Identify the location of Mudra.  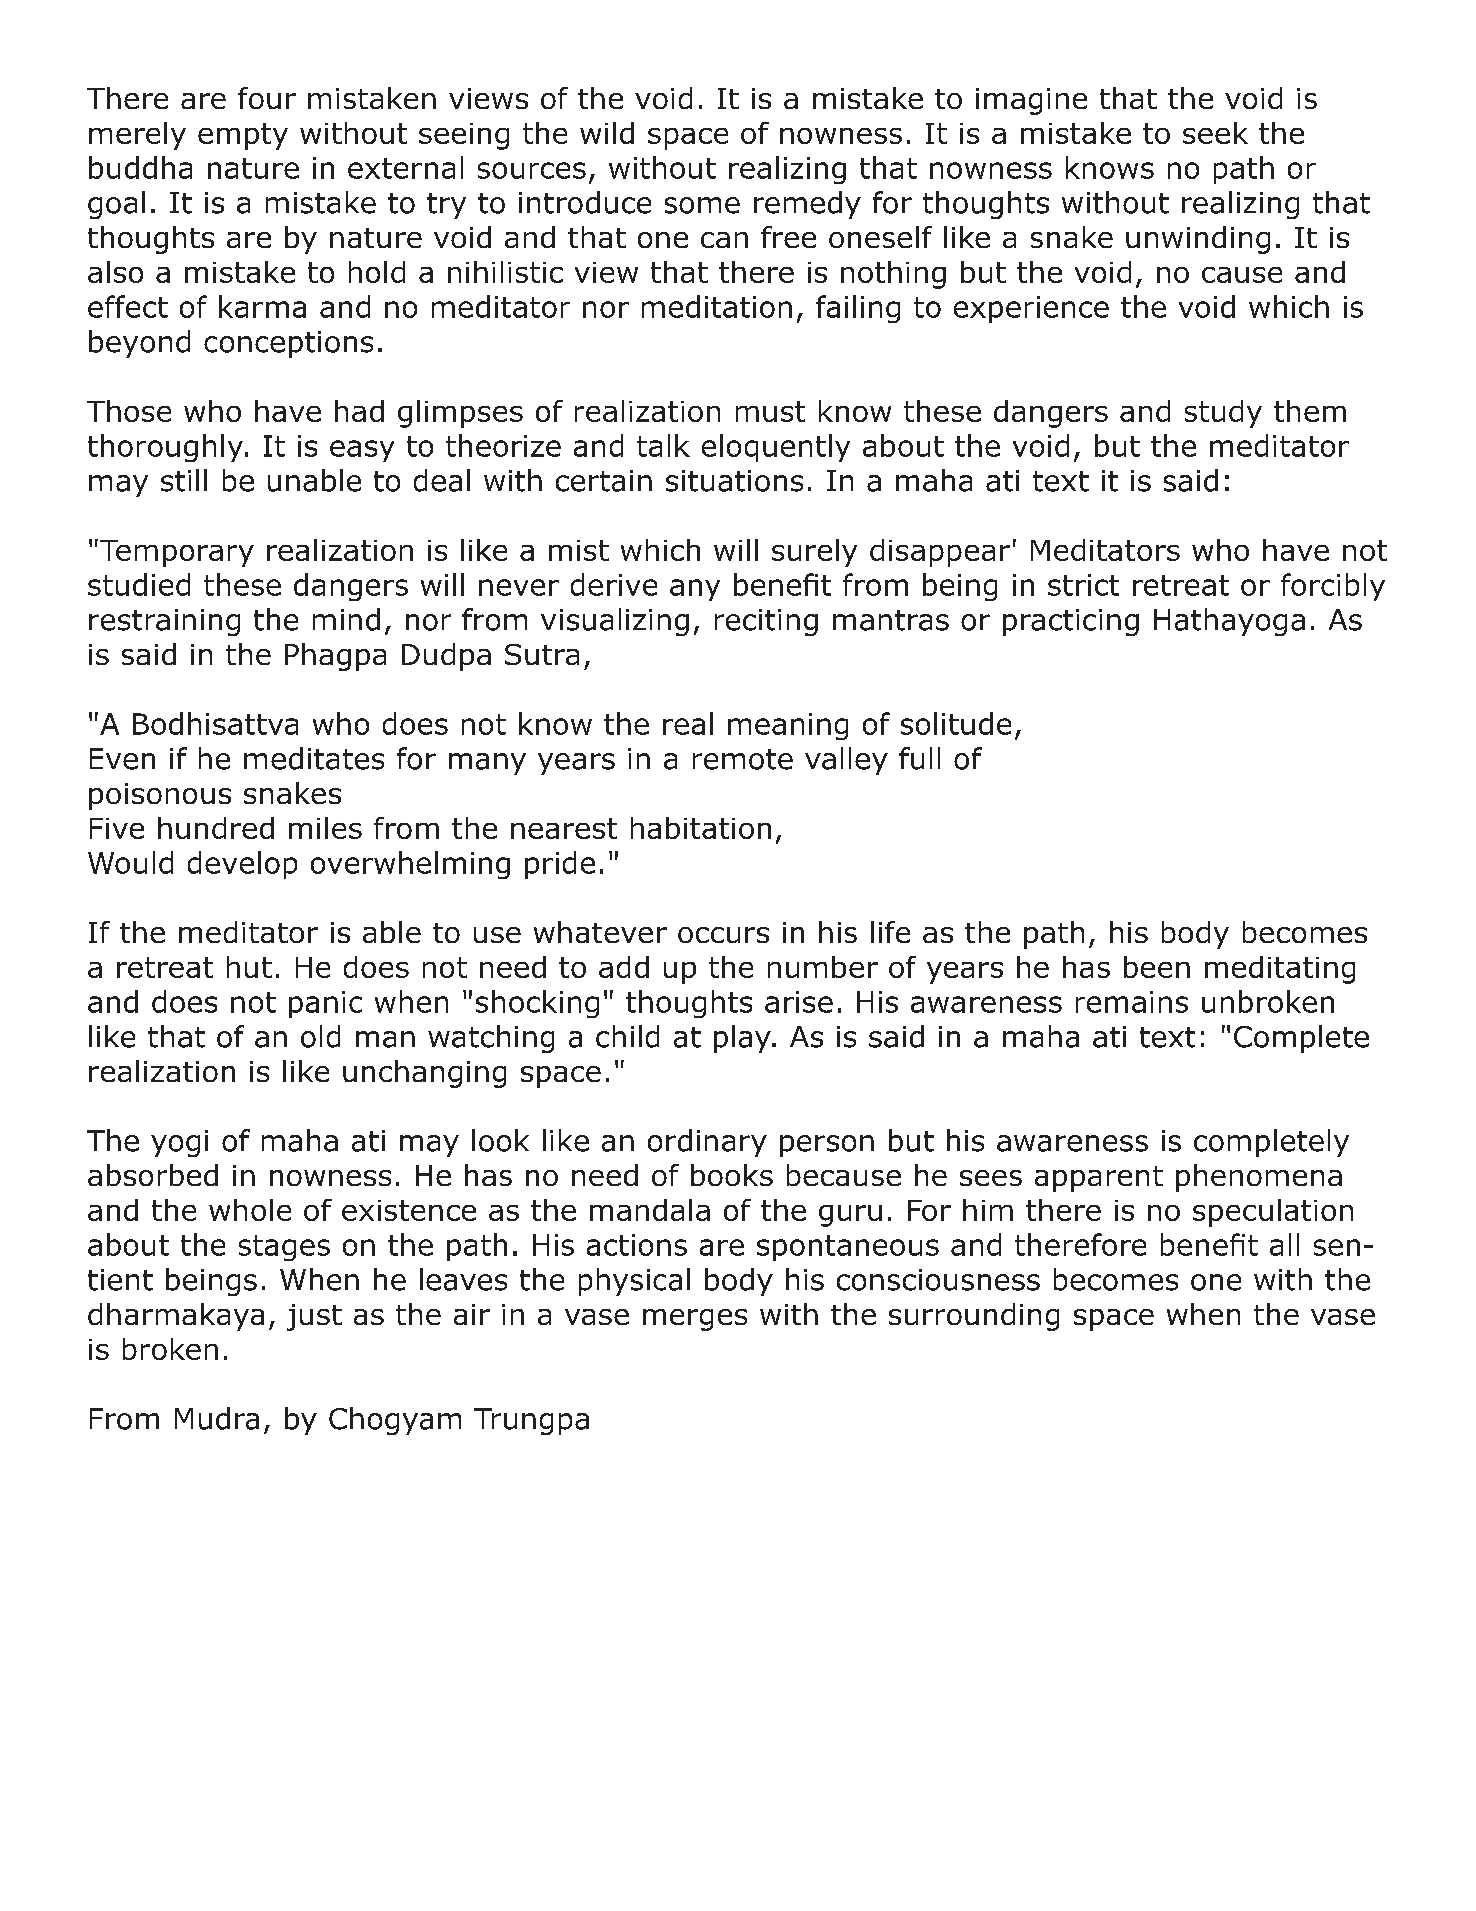
(217, 1418).
